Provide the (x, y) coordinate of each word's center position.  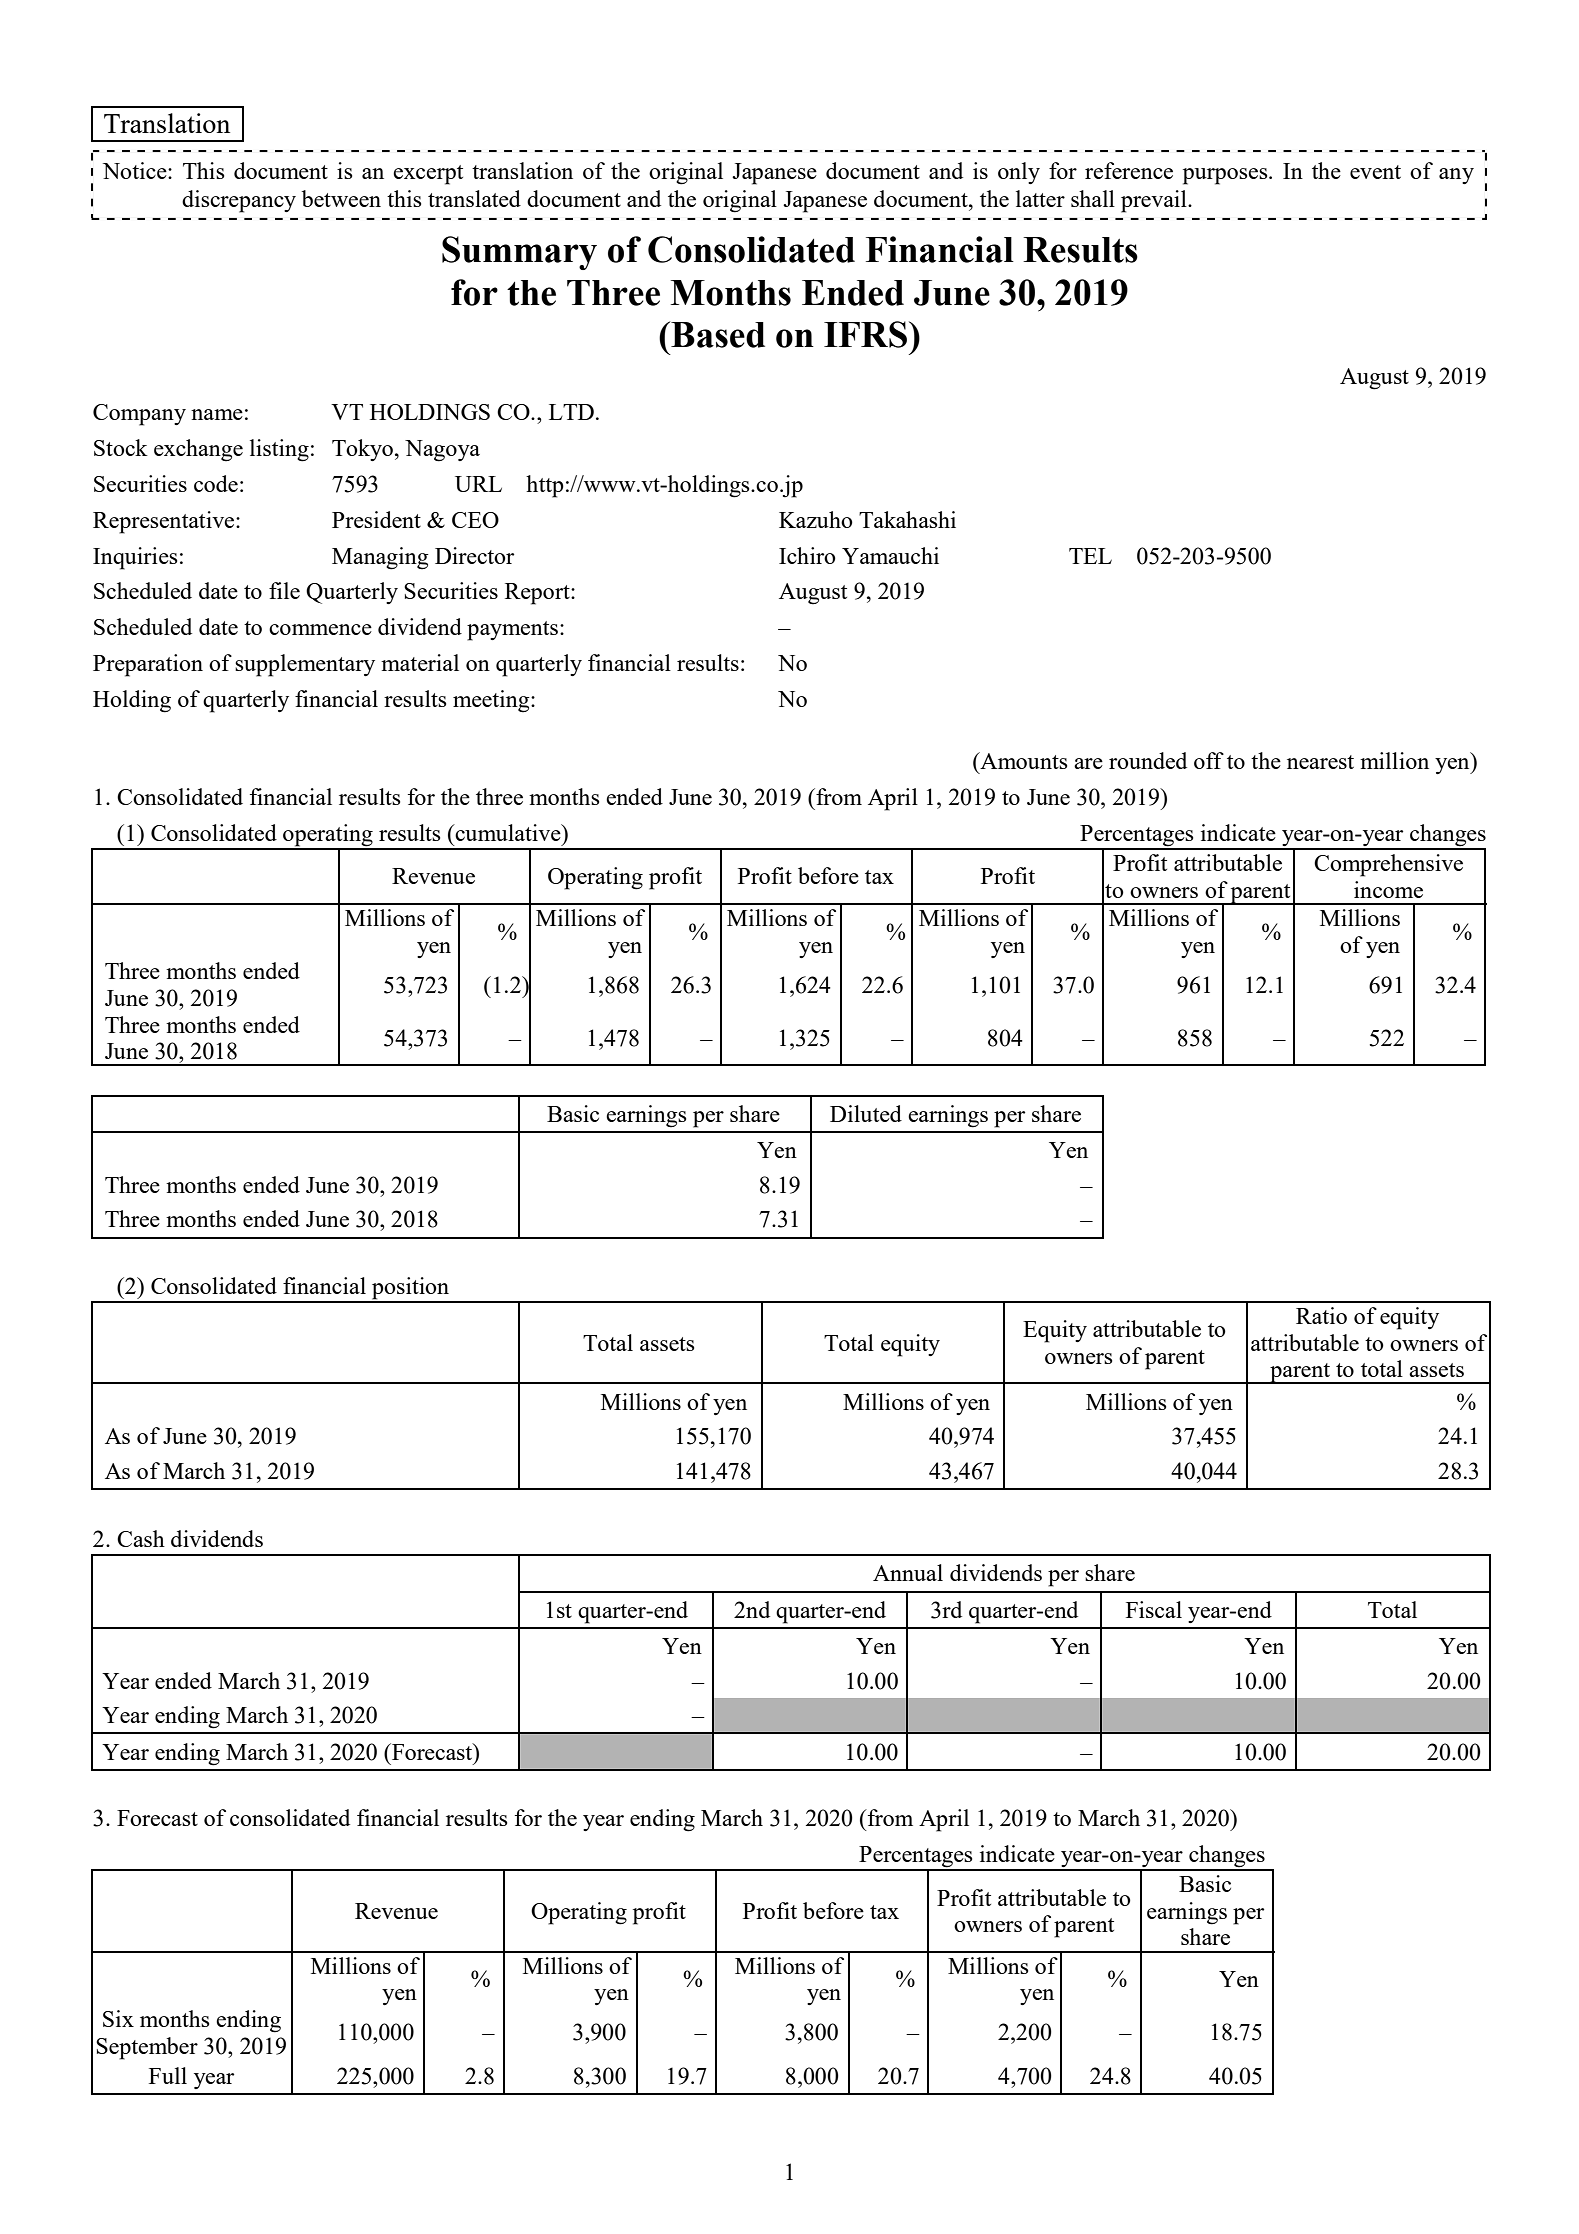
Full (168, 2075)
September (147, 2048)
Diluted (866, 1113)
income (1388, 889)
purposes (1226, 176)
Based (717, 334)
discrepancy (239, 201)
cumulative (508, 832)
